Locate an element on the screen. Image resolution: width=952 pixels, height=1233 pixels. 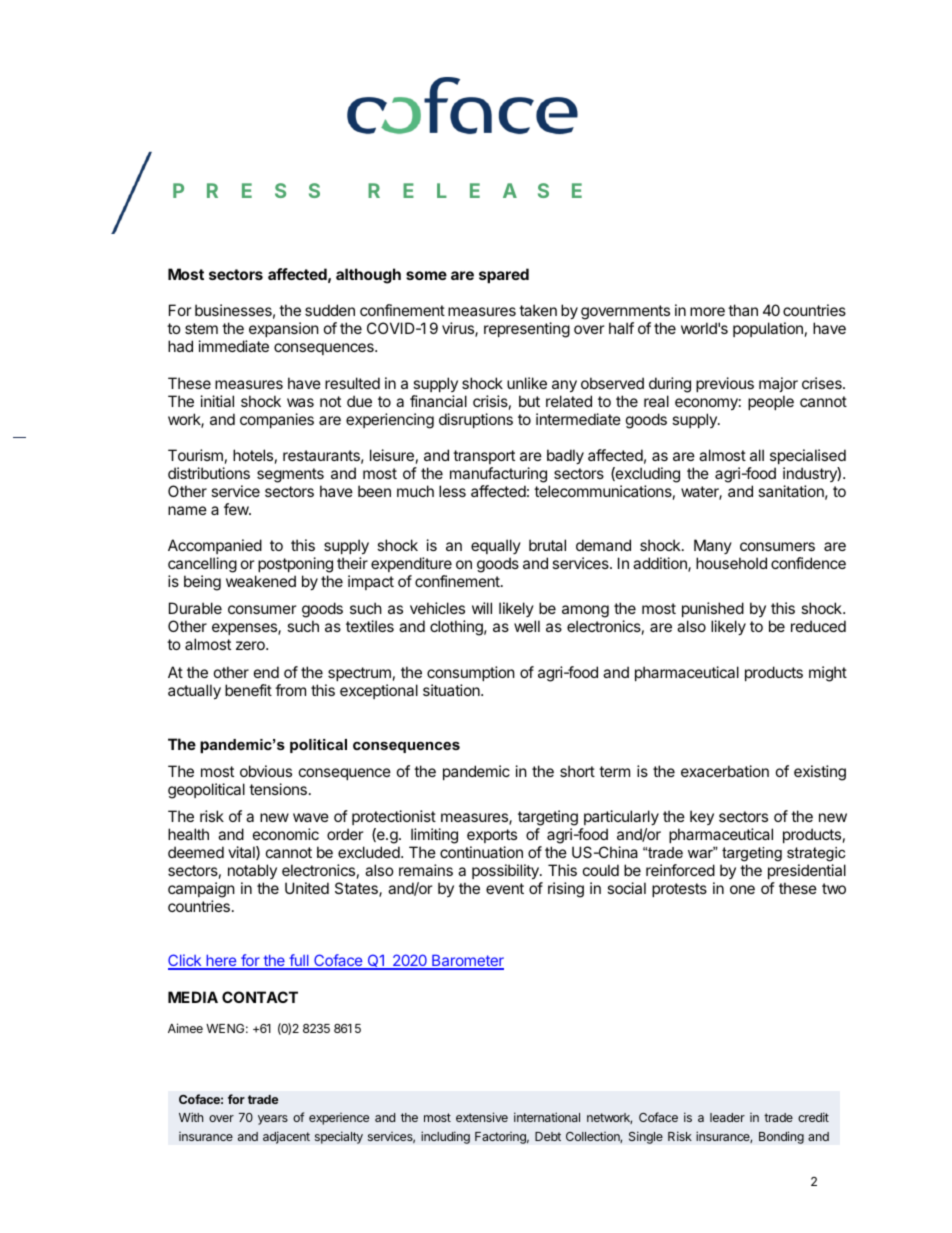
situation is located at coordinates (452, 690).
